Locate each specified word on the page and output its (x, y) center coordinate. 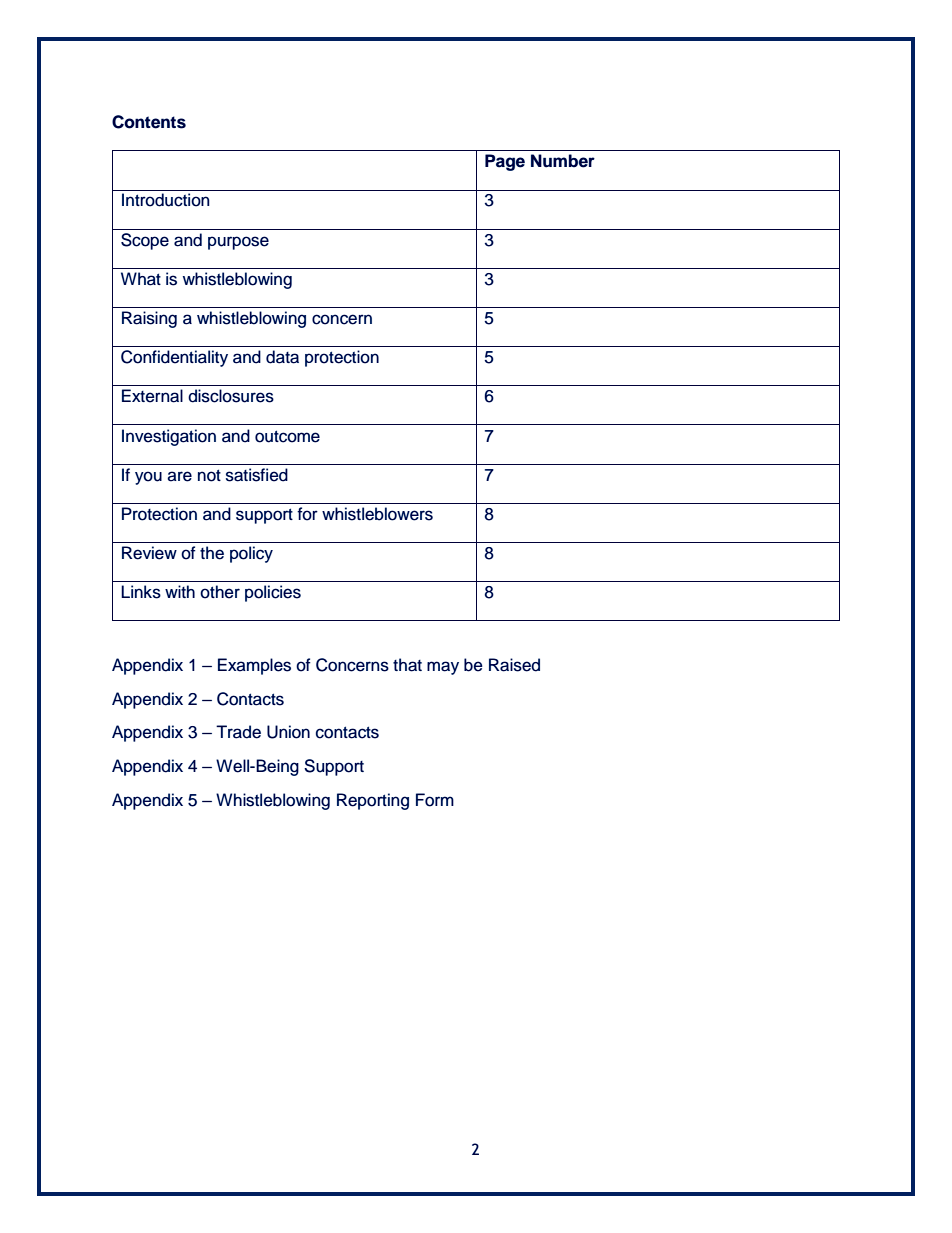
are (179, 476)
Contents (149, 122)
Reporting (373, 801)
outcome (287, 436)
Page (505, 162)
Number (563, 161)
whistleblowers (377, 514)
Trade (238, 732)
